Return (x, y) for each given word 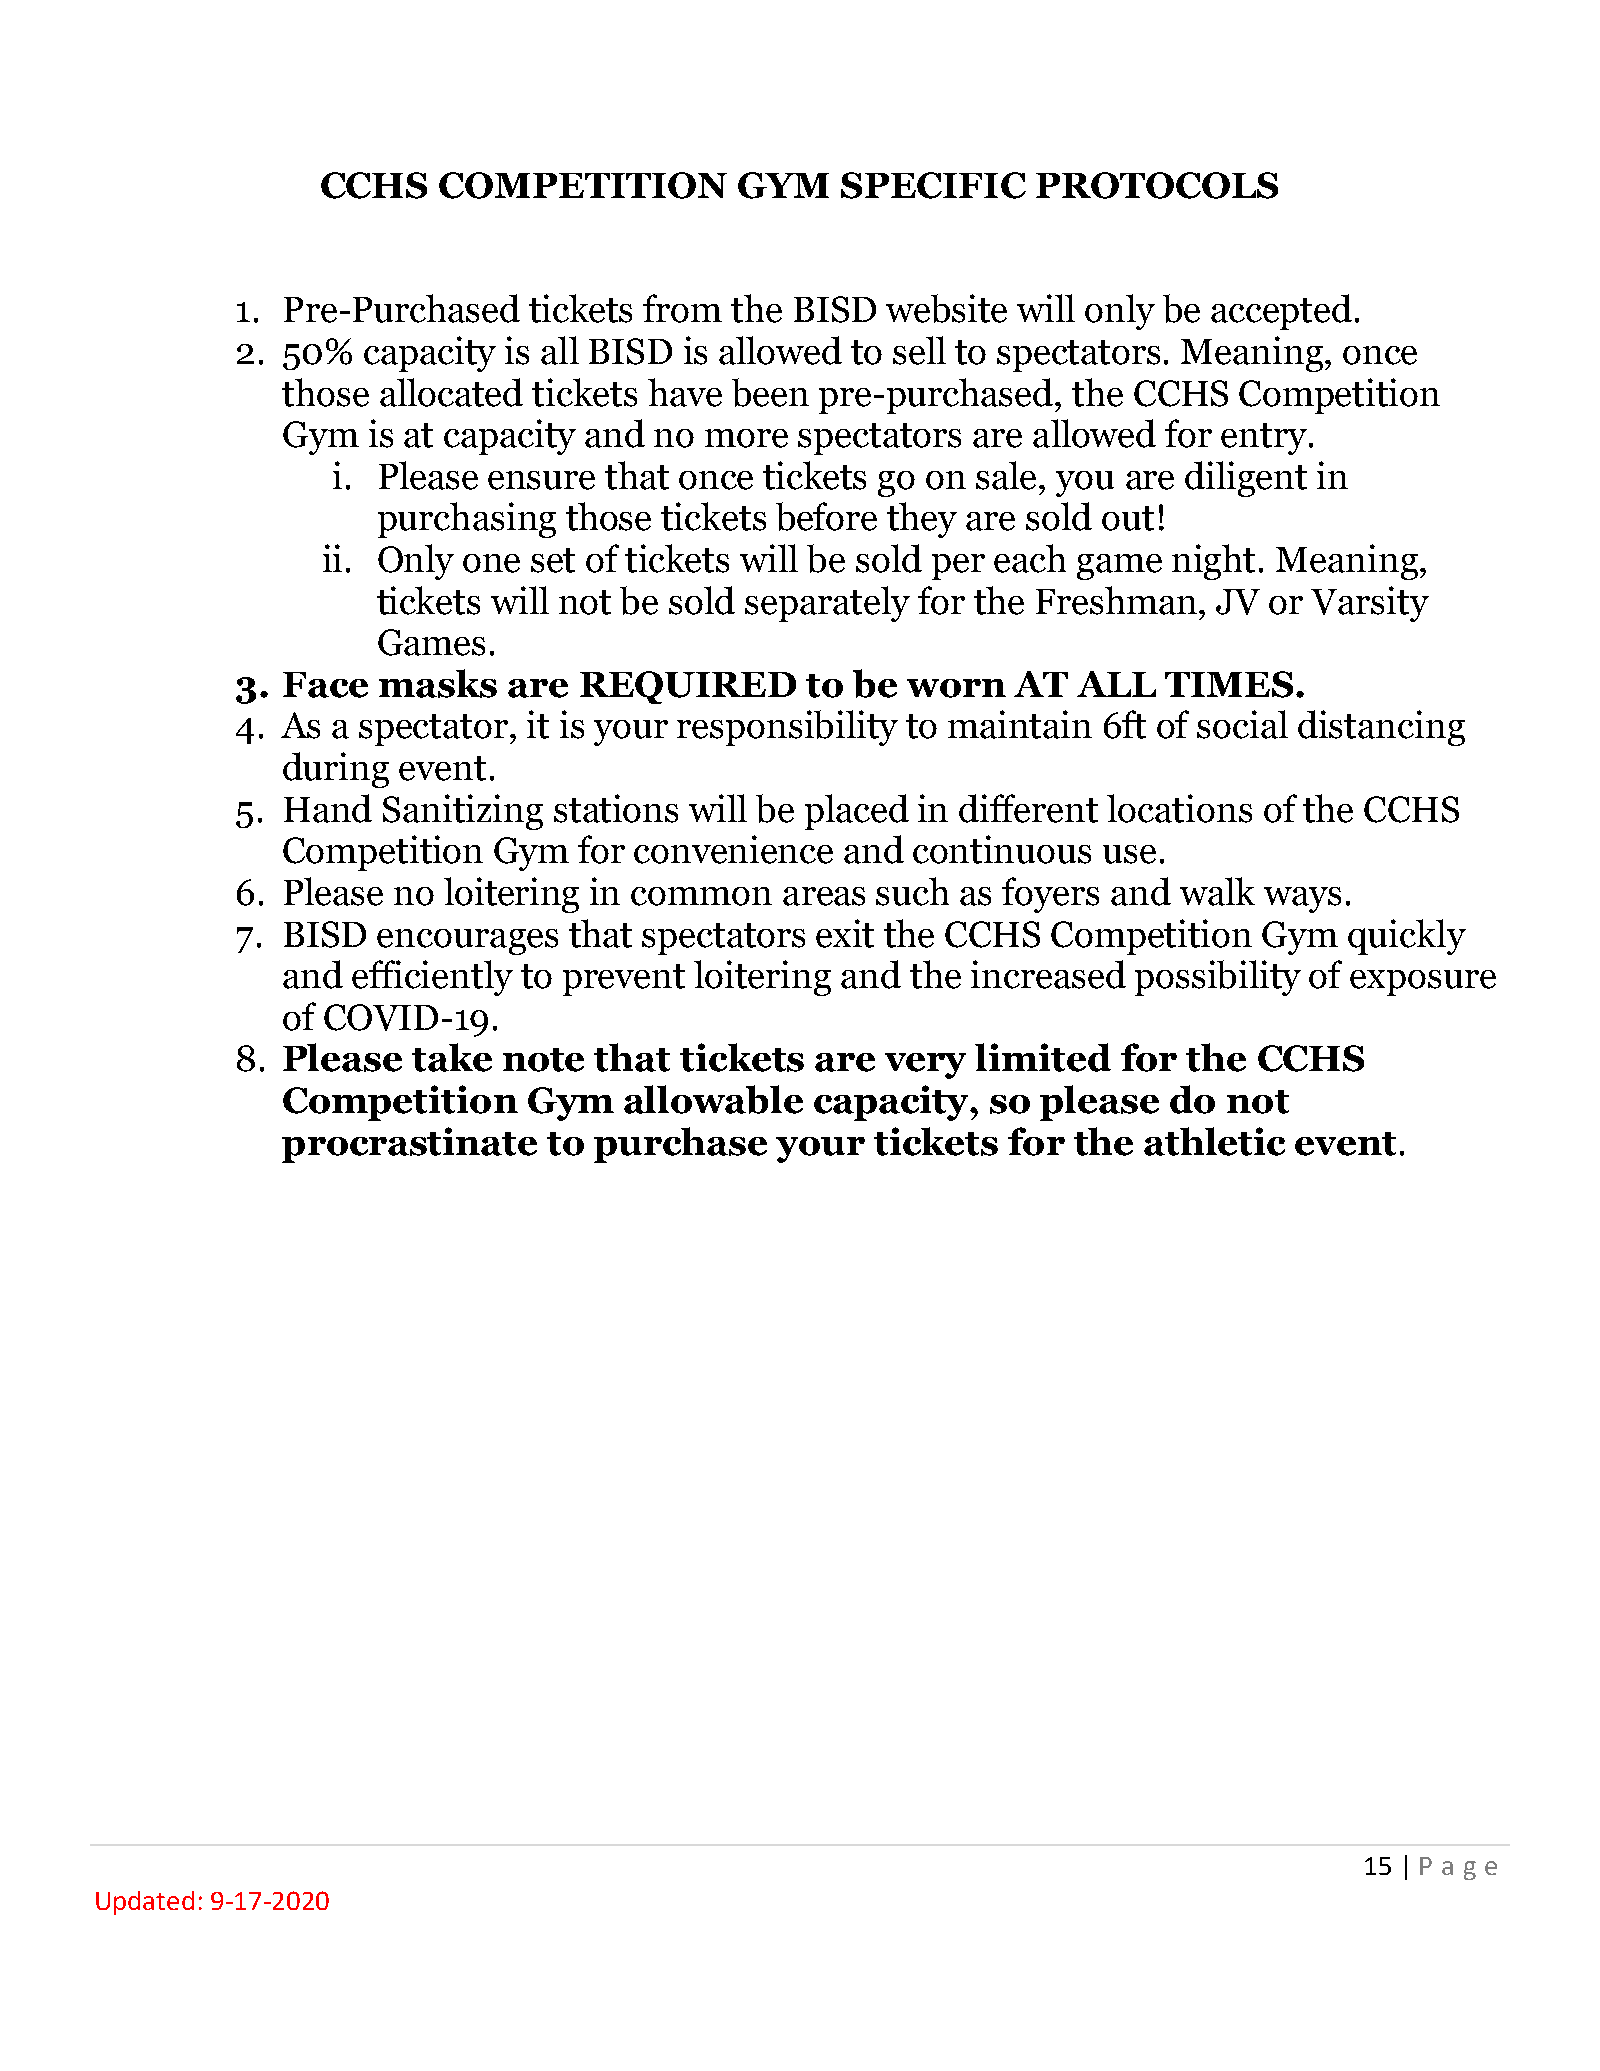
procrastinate (409, 1145)
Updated (145, 1903)
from (682, 308)
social (1242, 724)
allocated (451, 392)
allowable (713, 1099)
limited (1043, 1057)
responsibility (787, 728)
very (925, 1066)
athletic (1214, 1141)
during (336, 770)
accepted (1281, 312)
